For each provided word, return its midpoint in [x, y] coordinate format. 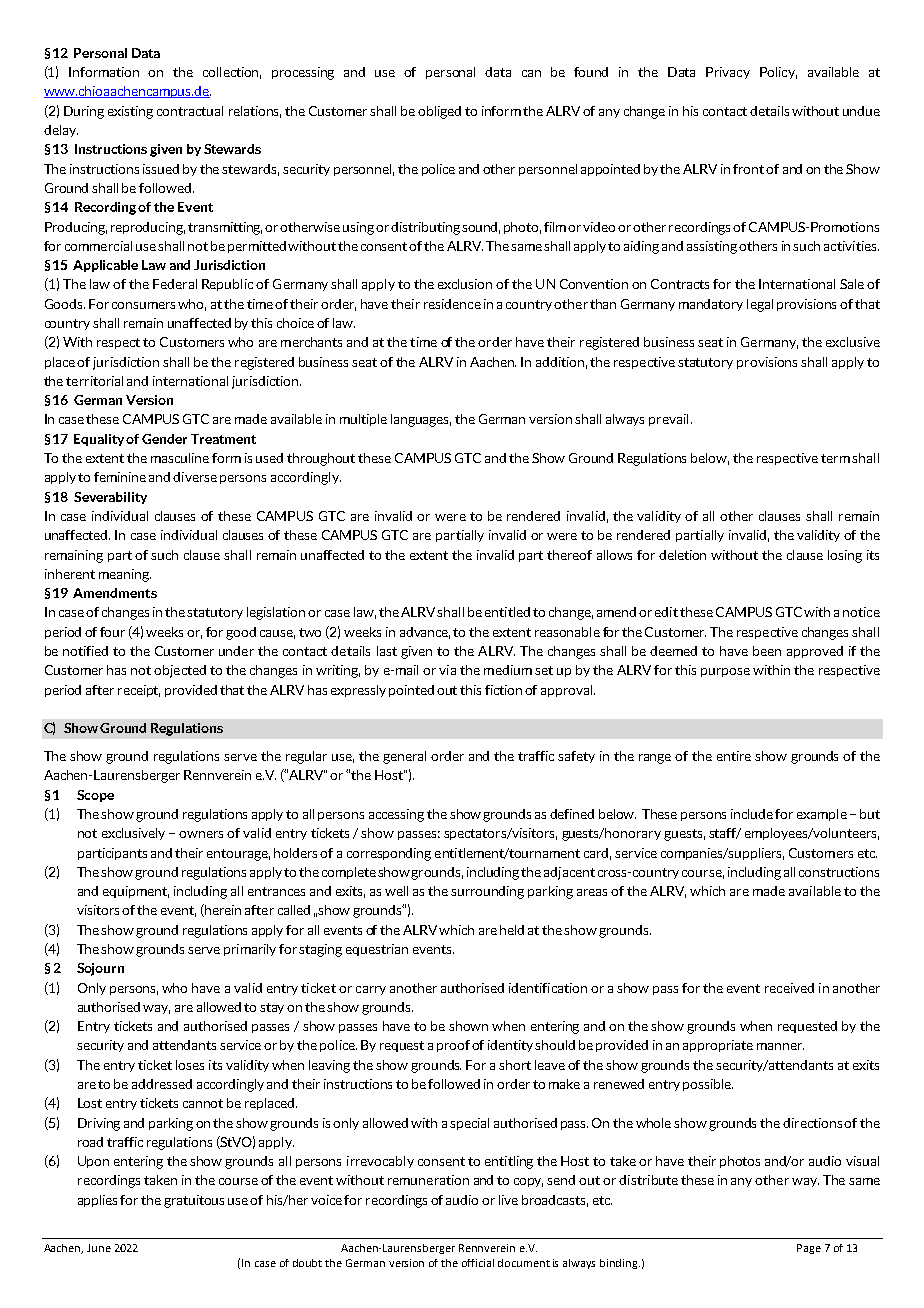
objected [180, 671]
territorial [94, 381]
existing [130, 112]
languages [421, 420]
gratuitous [194, 1201]
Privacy [728, 73]
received [789, 988]
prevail [668, 420]
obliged [439, 112]
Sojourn [100, 969]
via [447, 670]
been [767, 651]
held [512, 930]
